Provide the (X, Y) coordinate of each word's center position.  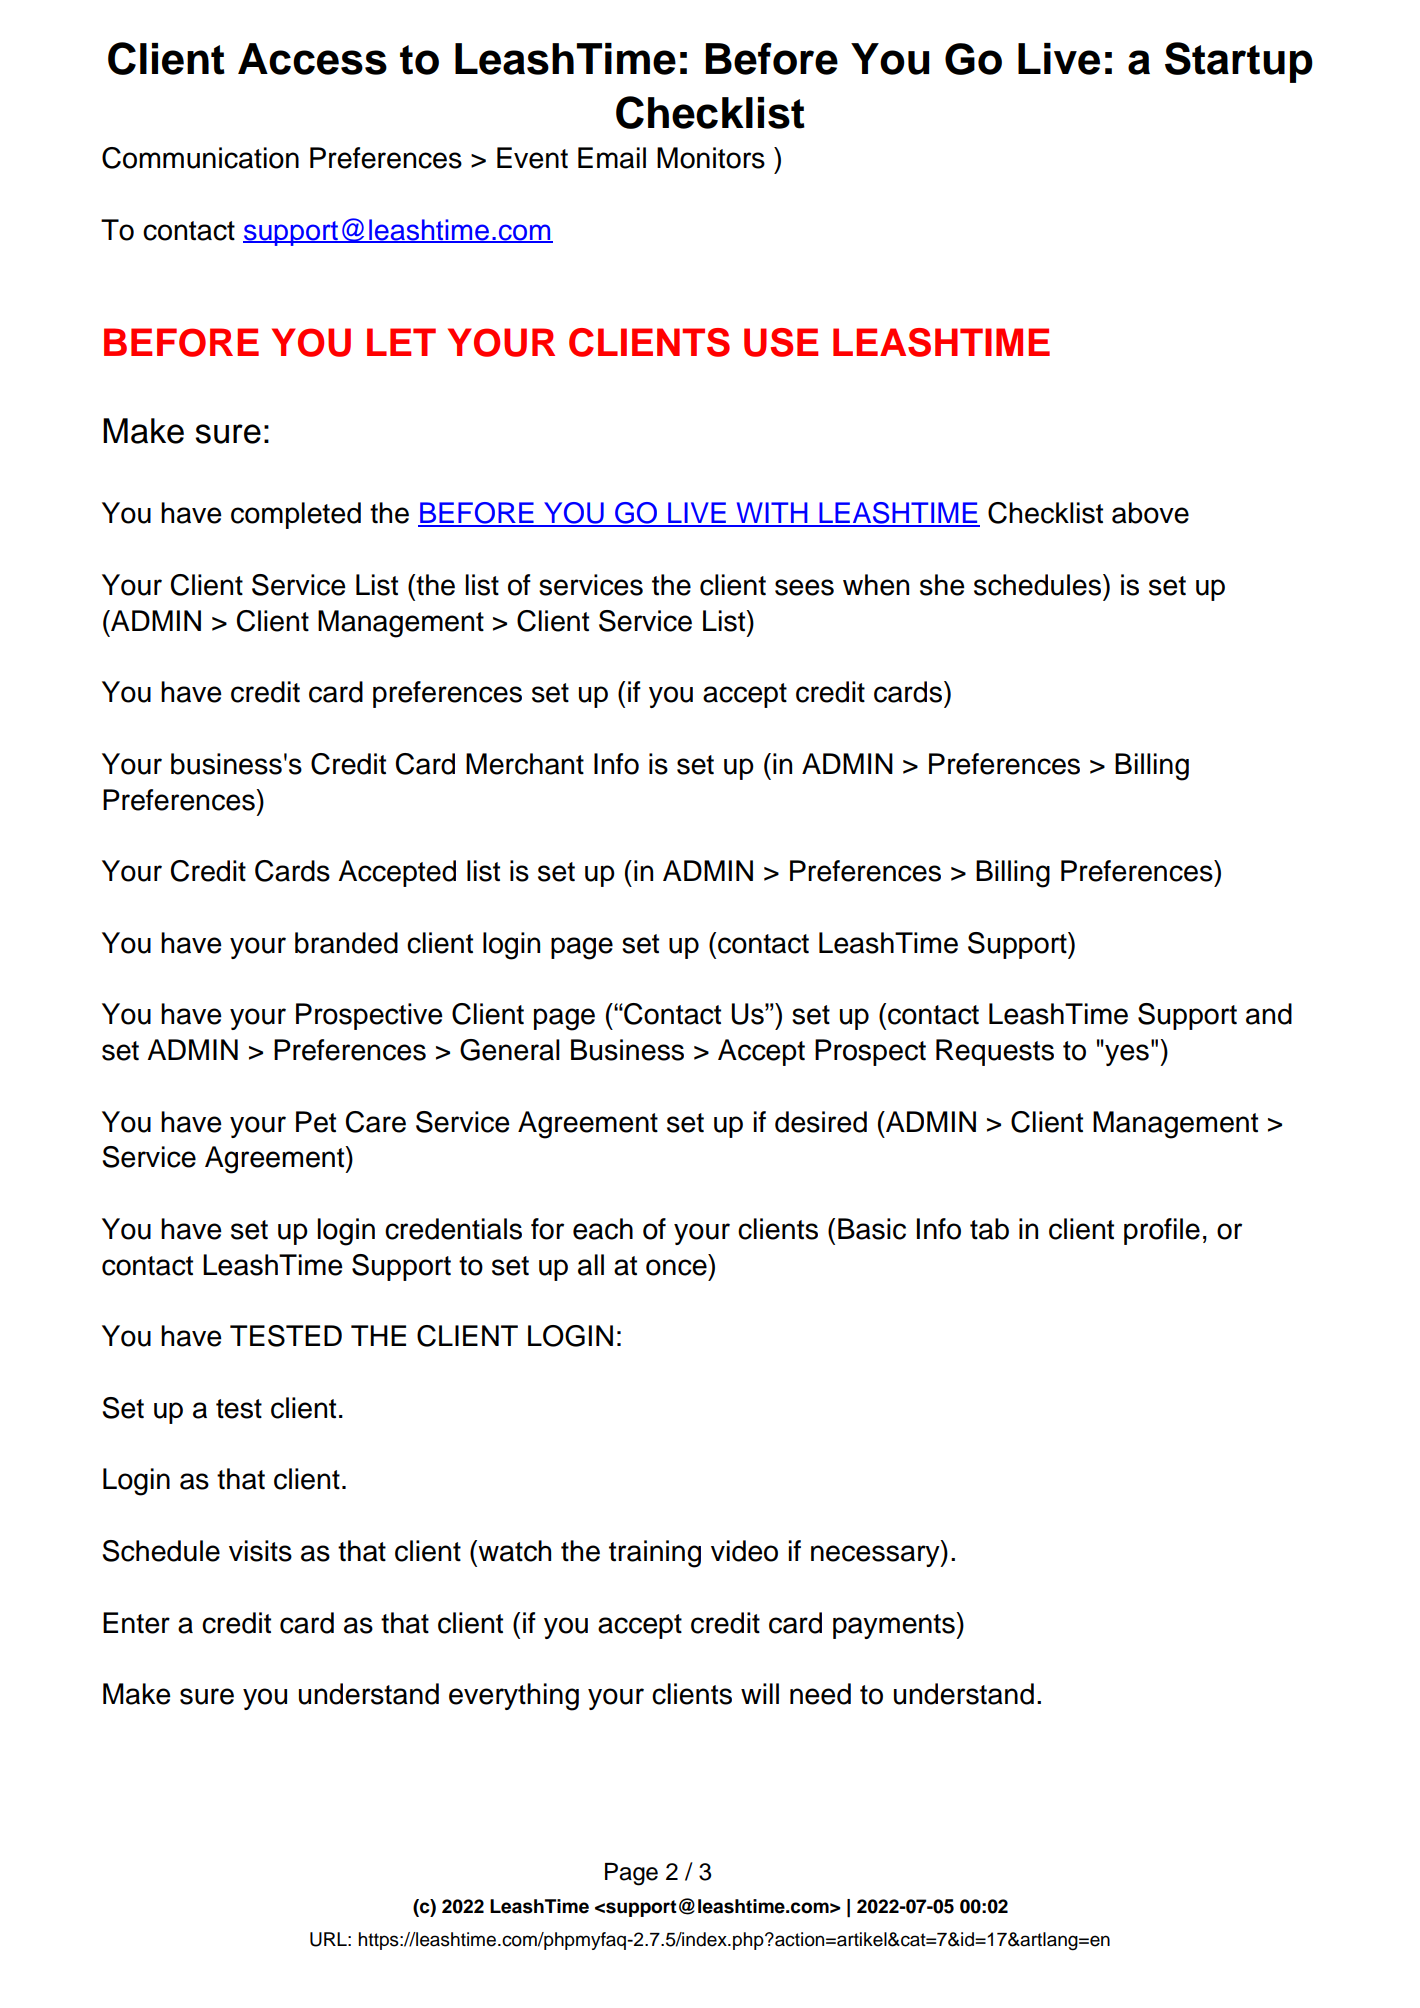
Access (312, 59)
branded (346, 943)
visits (260, 1551)
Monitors (711, 158)
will (760, 1693)
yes (1126, 1054)
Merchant (525, 764)
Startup (1239, 62)
